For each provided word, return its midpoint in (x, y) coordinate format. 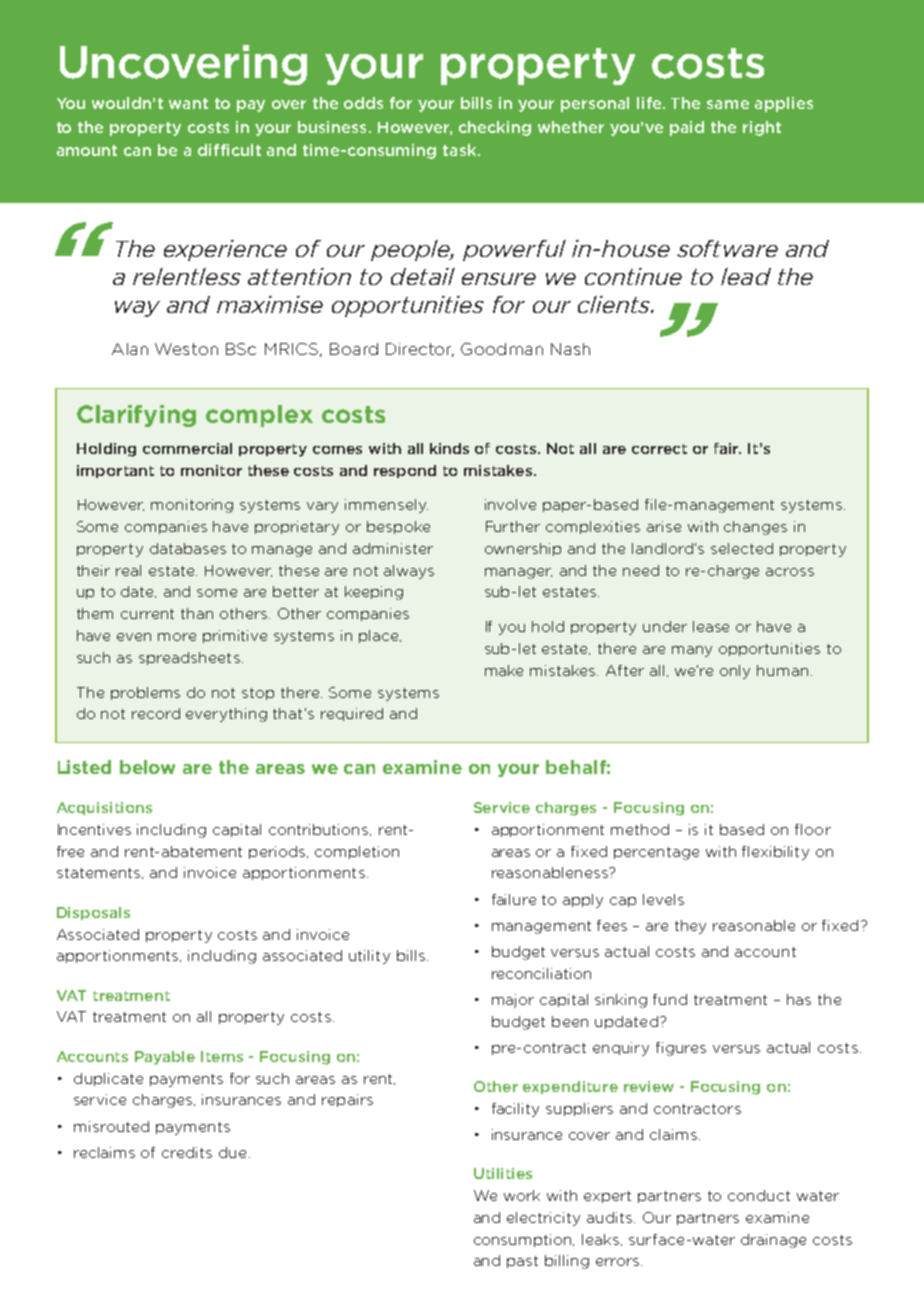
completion (357, 852)
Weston (186, 349)
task (461, 150)
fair (727, 448)
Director (420, 350)
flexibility (775, 853)
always (409, 572)
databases (188, 548)
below (147, 767)
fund (670, 999)
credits (187, 1152)
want (188, 103)
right (762, 128)
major (513, 1001)
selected (742, 548)
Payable (165, 1058)
